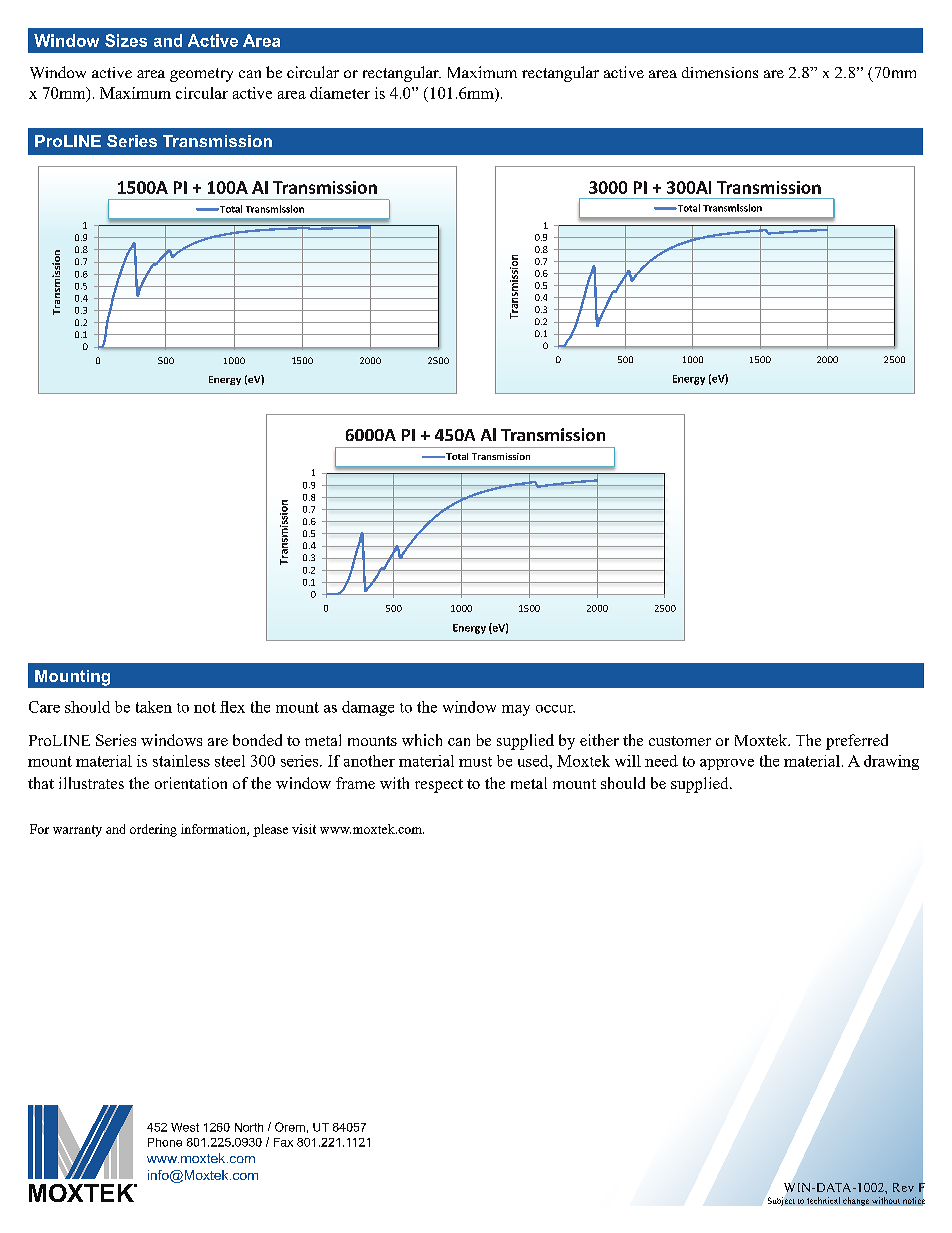 This screenshot has height=1233, width=952. Describe the element at coordinates (727, 764) in the screenshot. I see `approve` at that location.
